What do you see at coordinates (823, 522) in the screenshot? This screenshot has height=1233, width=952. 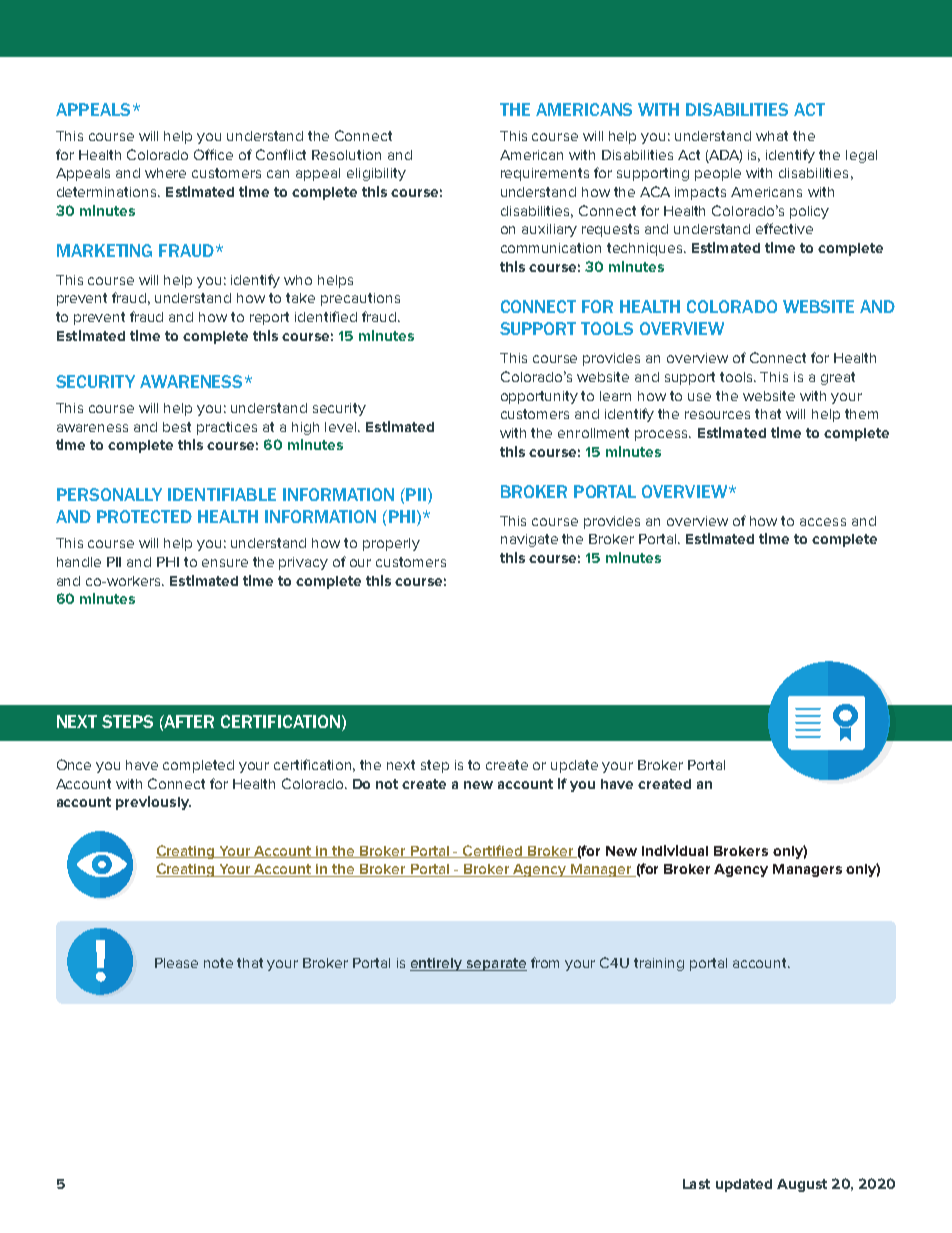 I see `access` at bounding box center [823, 522].
